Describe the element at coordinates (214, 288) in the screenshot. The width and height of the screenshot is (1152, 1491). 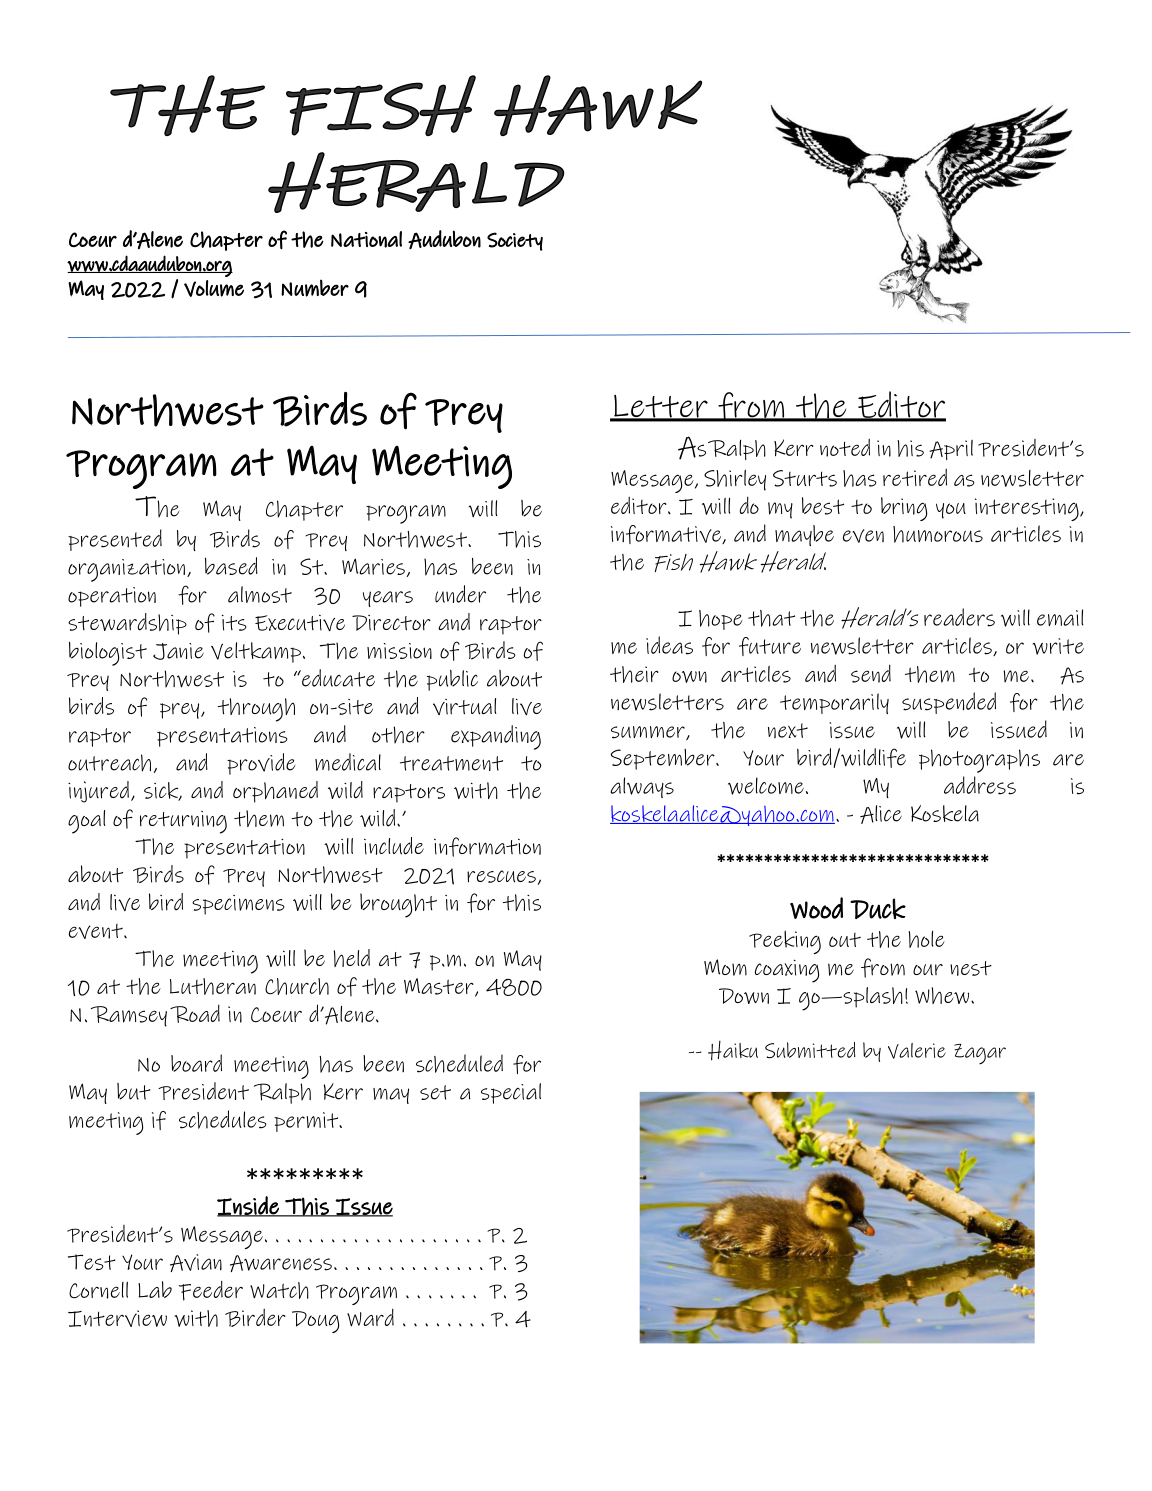
I see `Volume` at that location.
